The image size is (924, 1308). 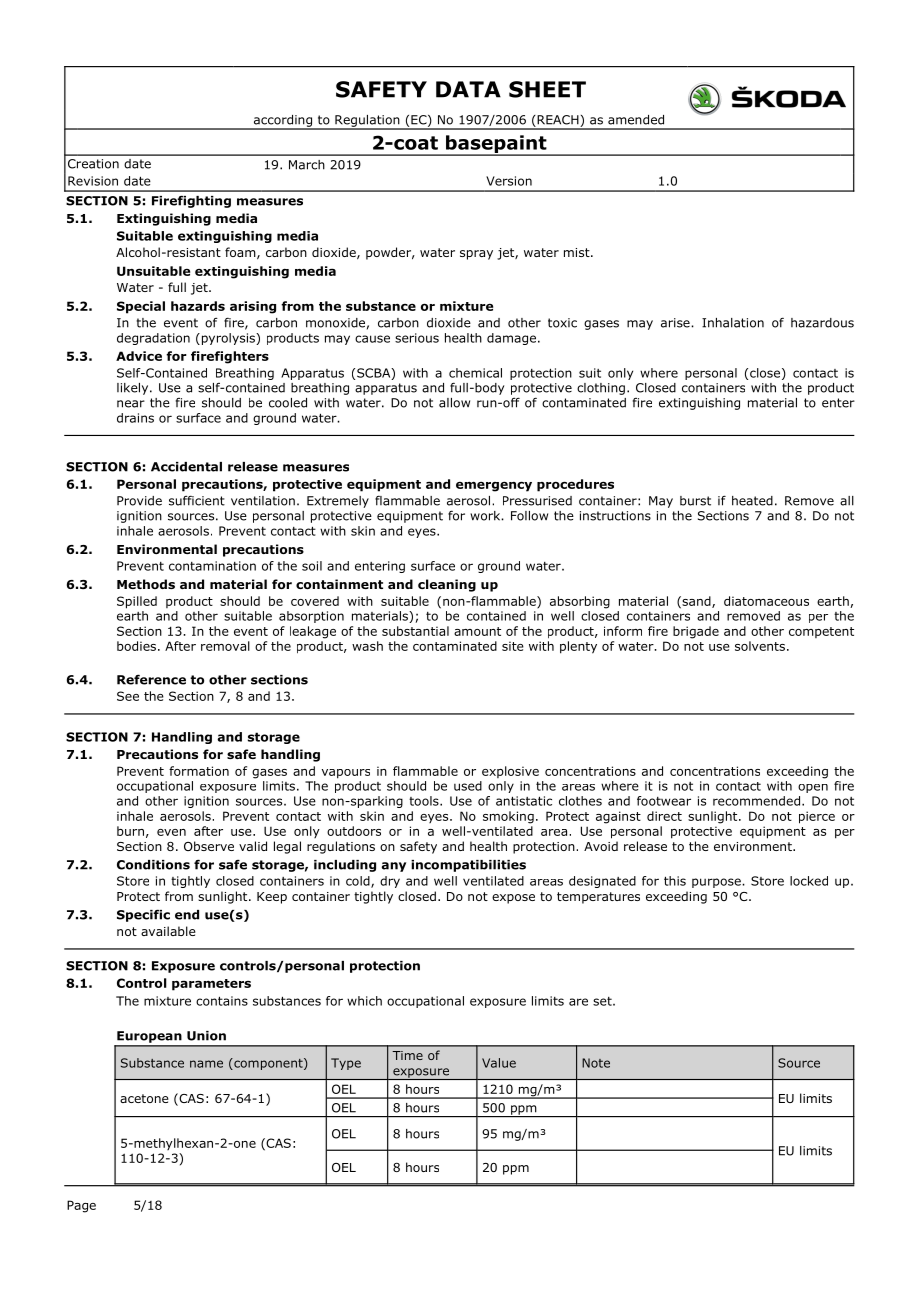 I want to click on near, so click(x=131, y=404).
